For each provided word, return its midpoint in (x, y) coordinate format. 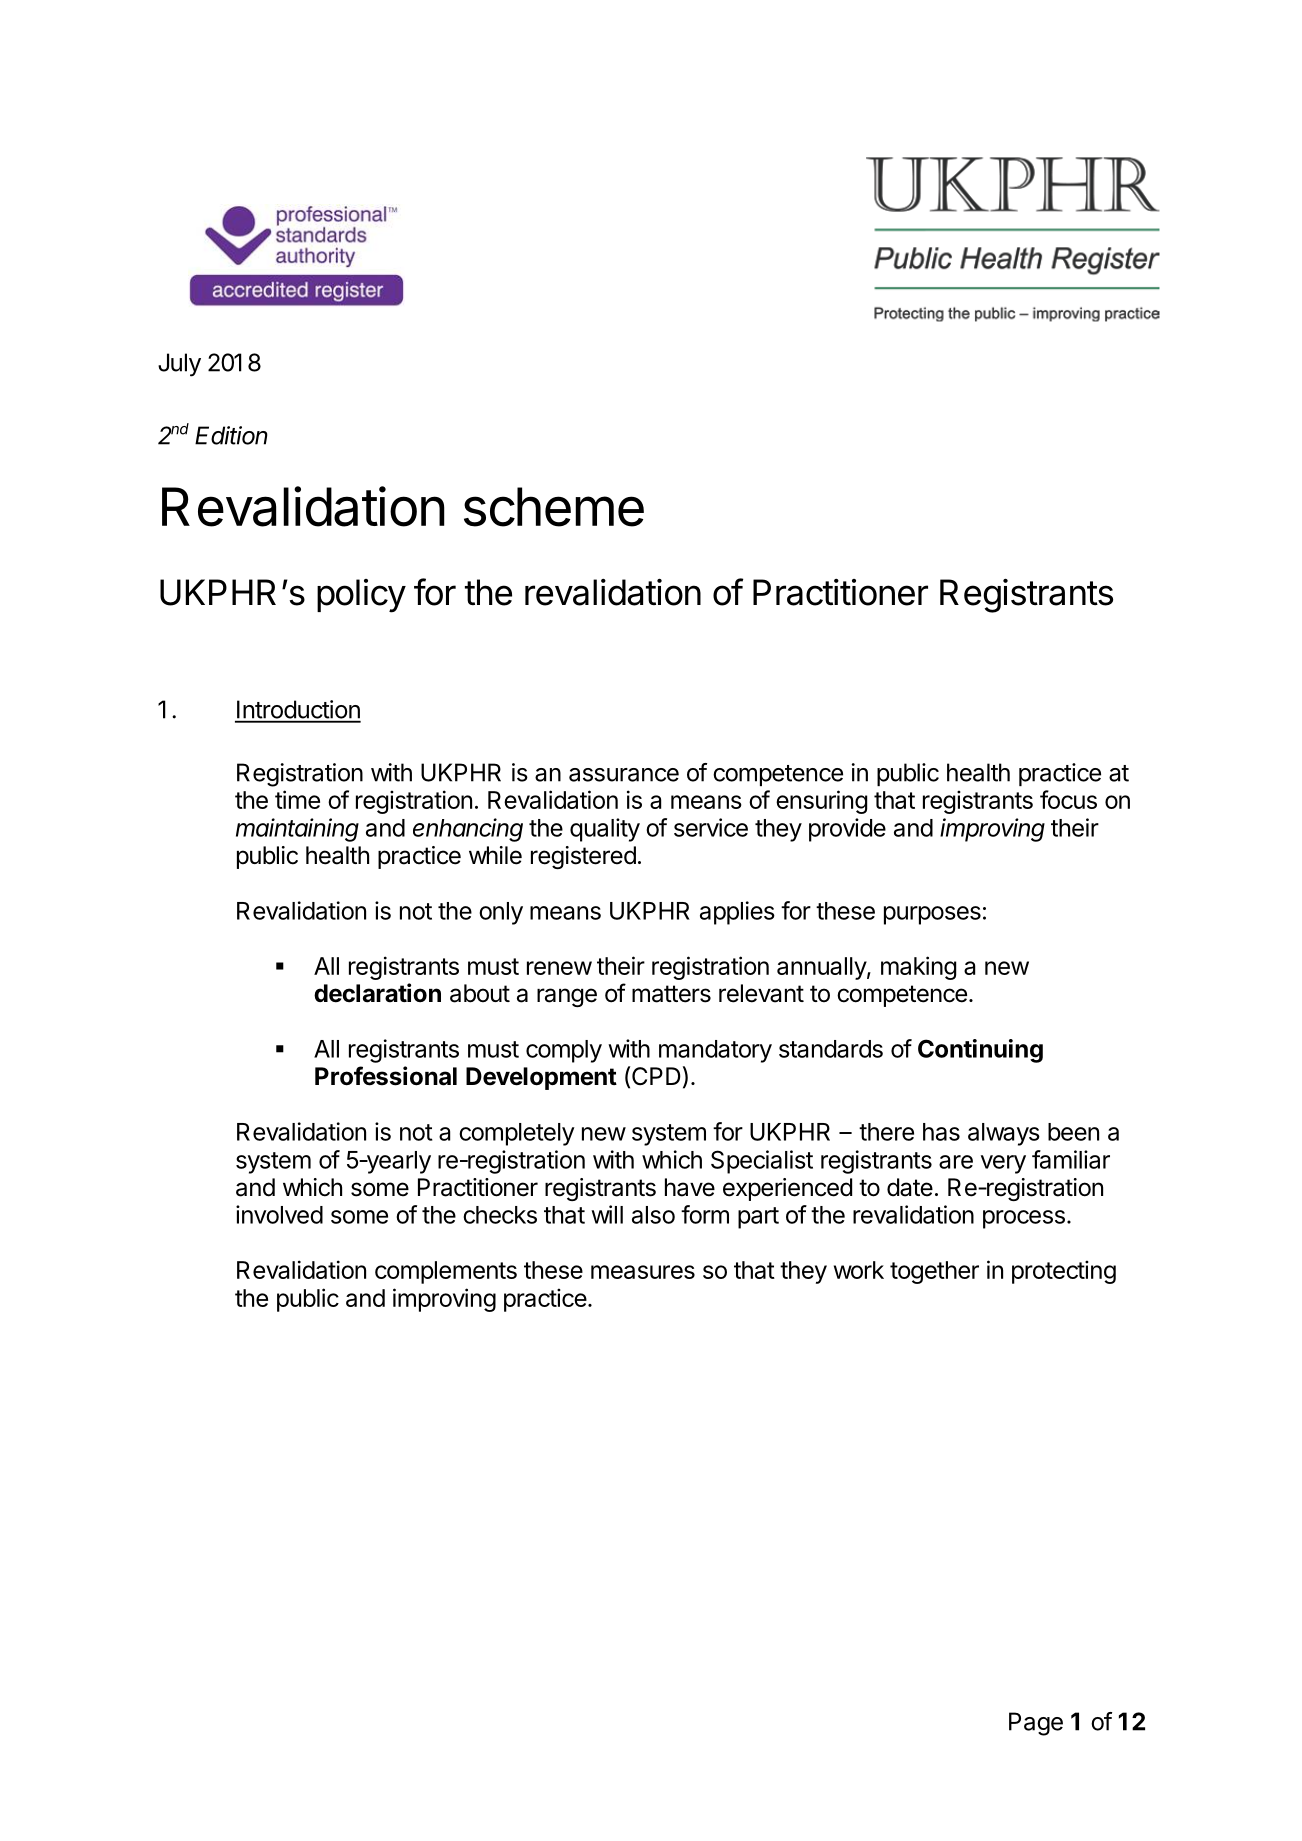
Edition (231, 435)
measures (643, 1272)
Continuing (980, 1051)
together (934, 1272)
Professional (386, 1076)
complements (446, 1272)
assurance (624, 775)
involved (279, 1214)
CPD (656, 1076)
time (297, 799)
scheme (554, 507)
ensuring (821, 802)
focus (1068, 799)
